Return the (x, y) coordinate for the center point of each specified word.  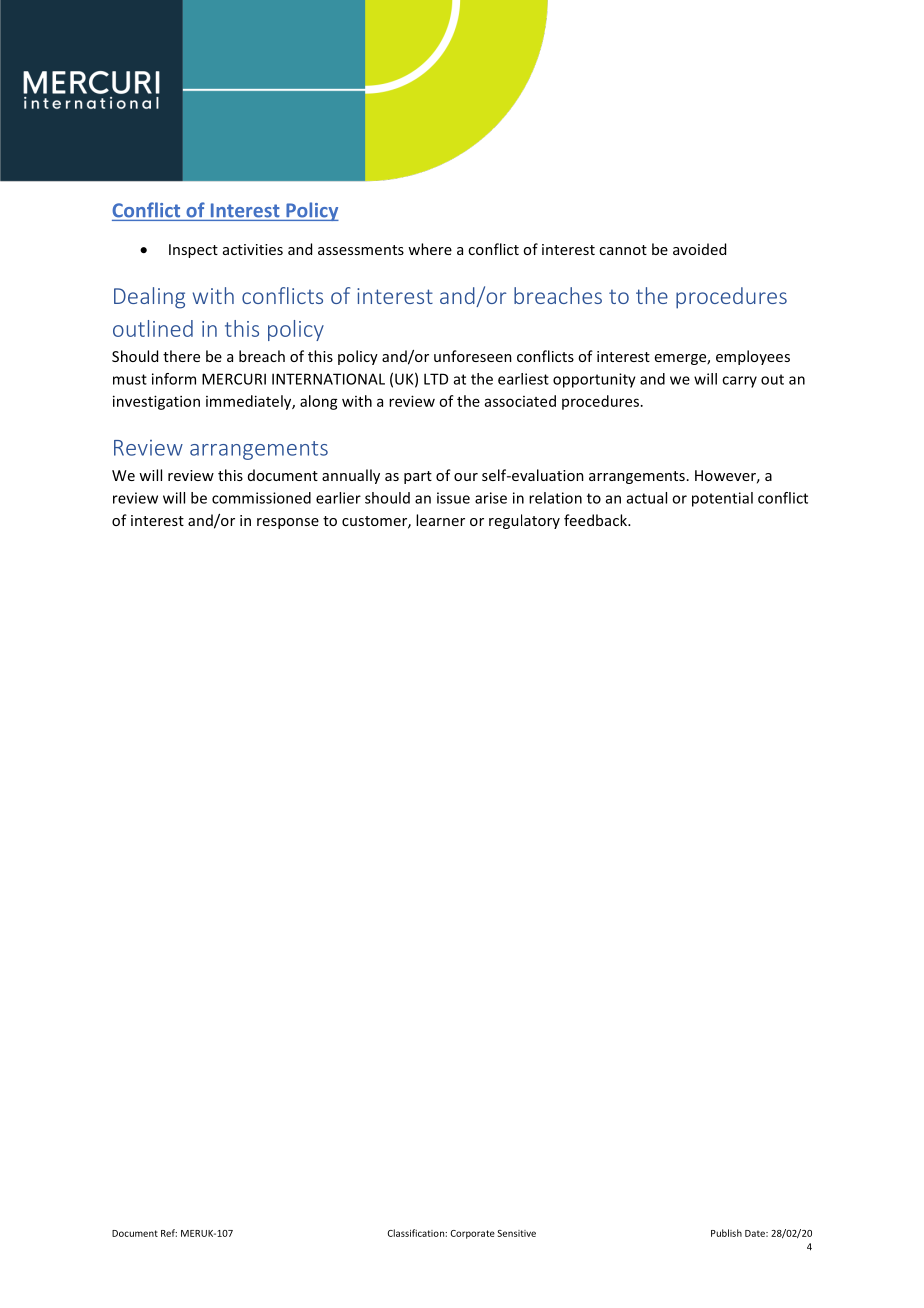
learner (440, 520)
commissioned (261, 498)
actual (647, 498)
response (288, 523)
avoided (699, 249)
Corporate (472, 1234)
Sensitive (517, 1233)
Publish (726, 1233)
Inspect (193, 251)
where (430, 249)
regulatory (524, 521)
